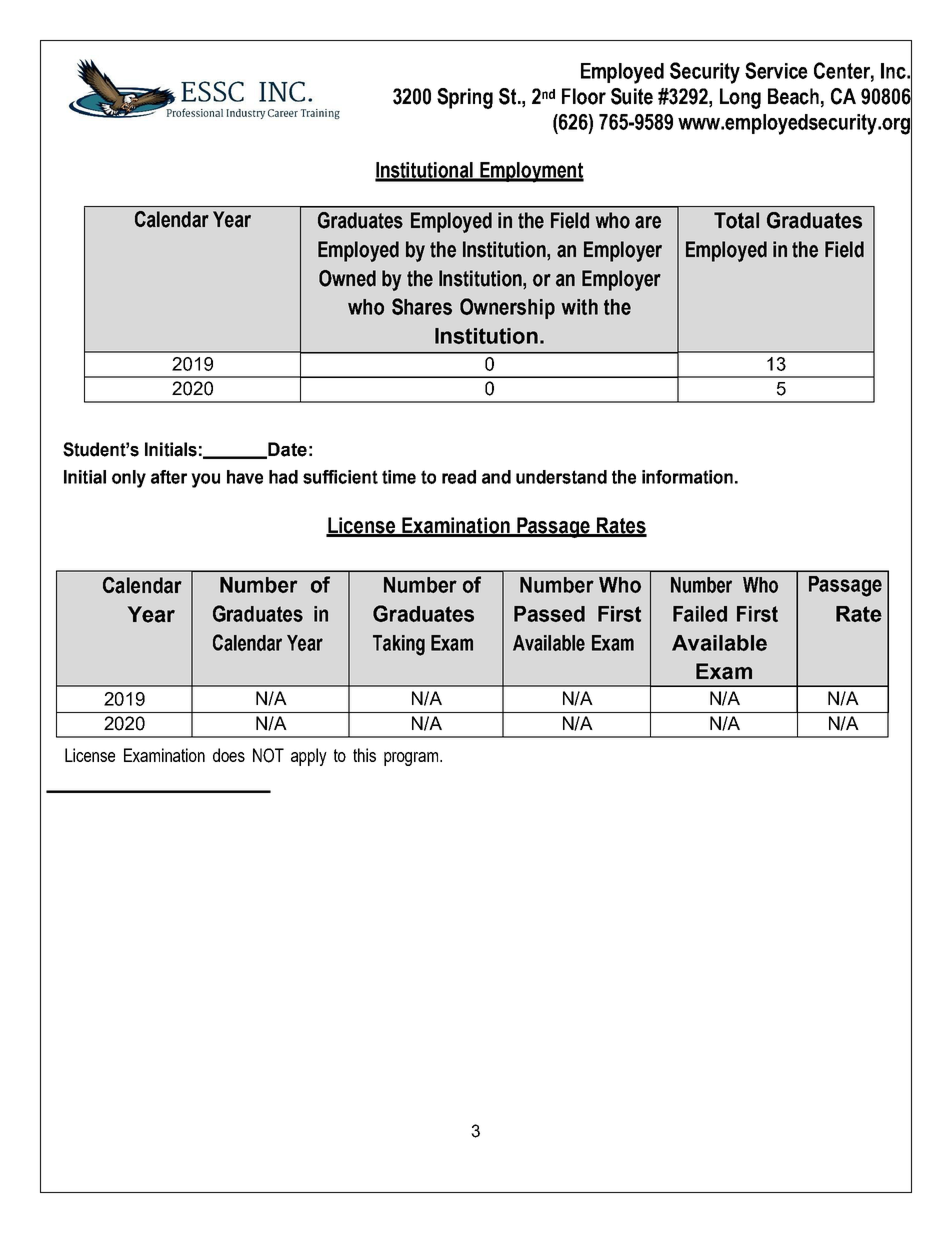  I want to click on information, so click(687, 477).
